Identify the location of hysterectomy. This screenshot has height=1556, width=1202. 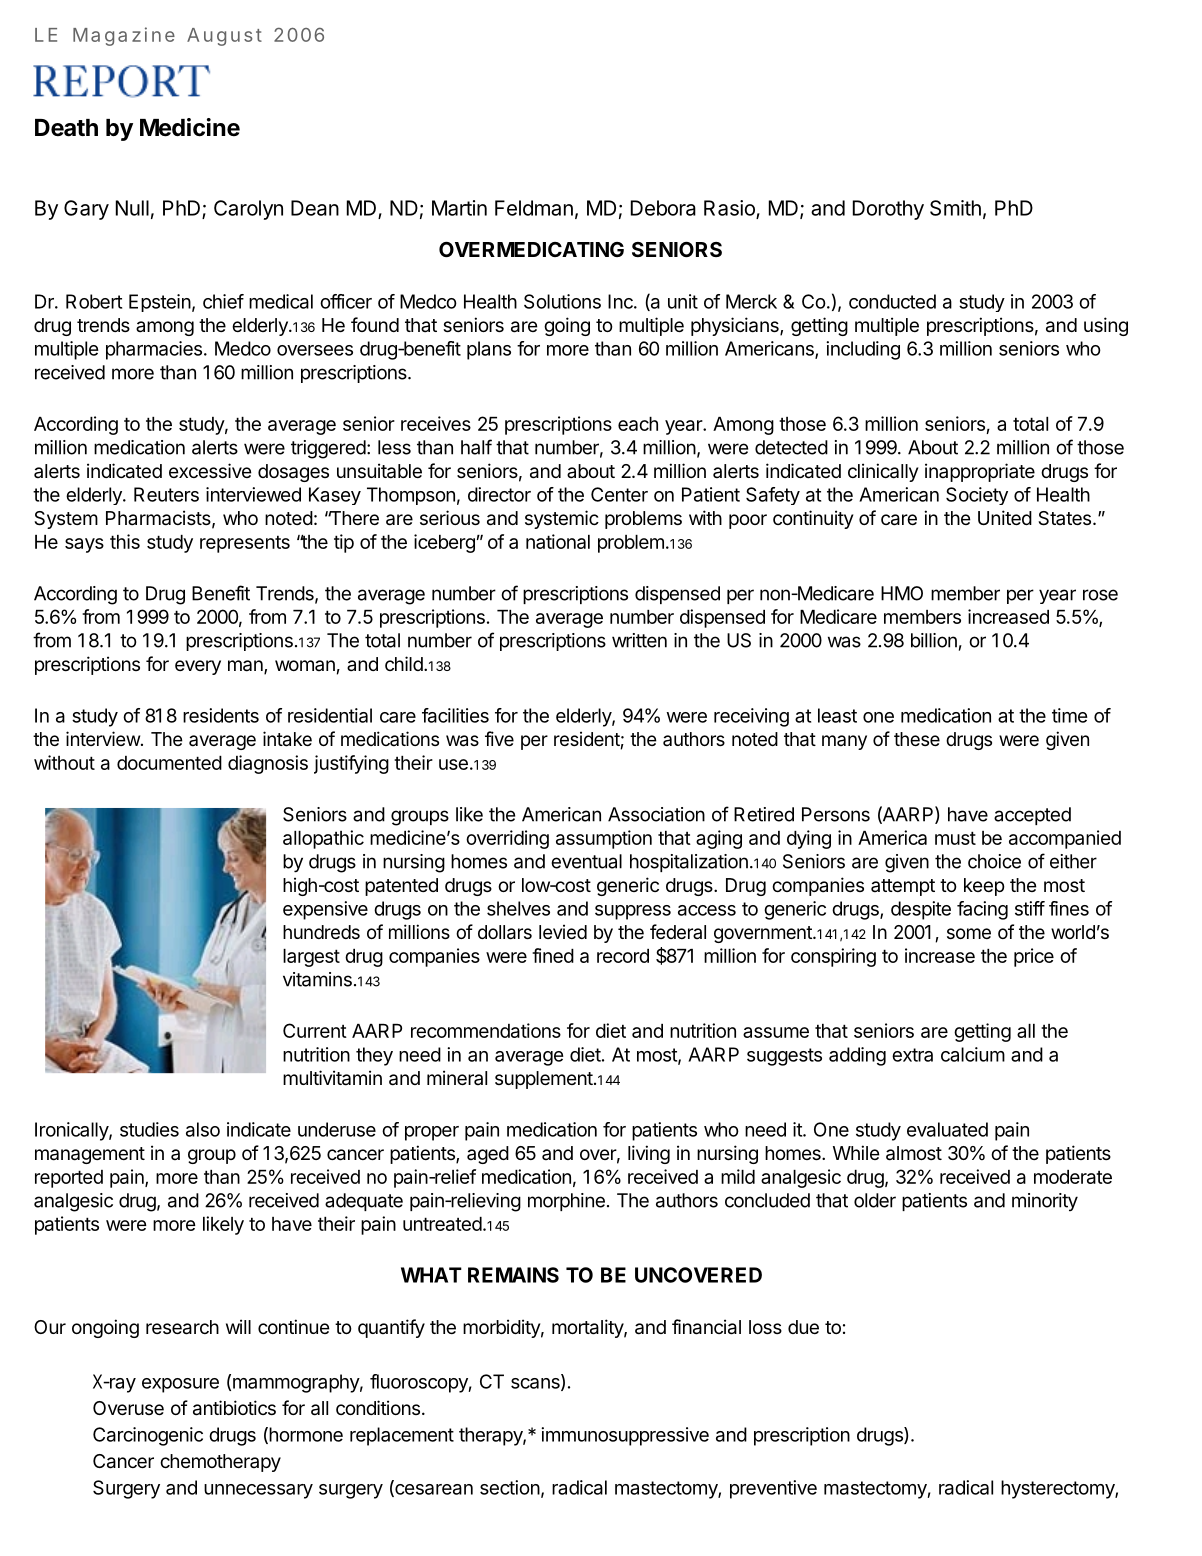
(1058, 1489).
